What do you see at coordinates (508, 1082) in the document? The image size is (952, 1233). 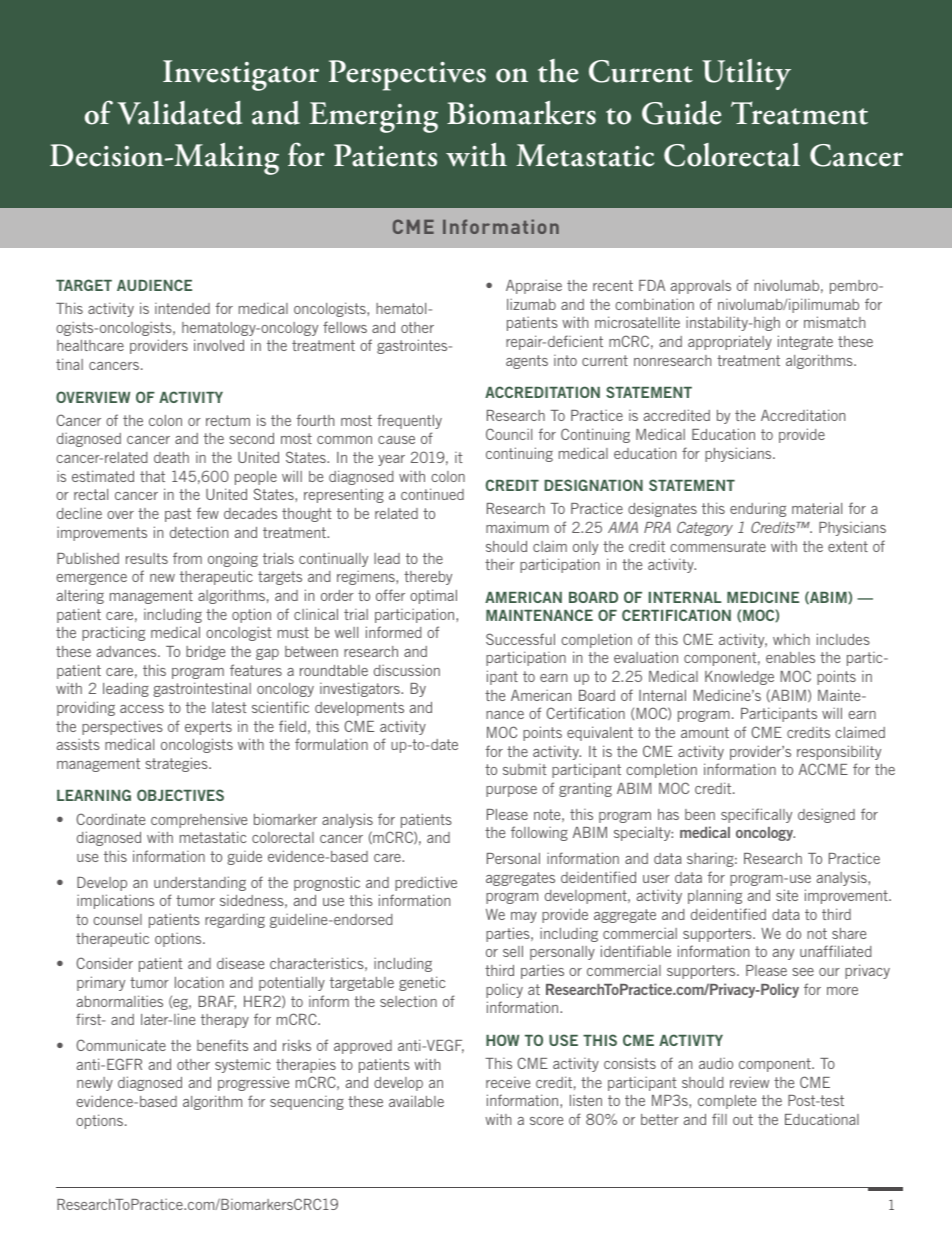 I see `receive` at bounding box center [508, 1082].
